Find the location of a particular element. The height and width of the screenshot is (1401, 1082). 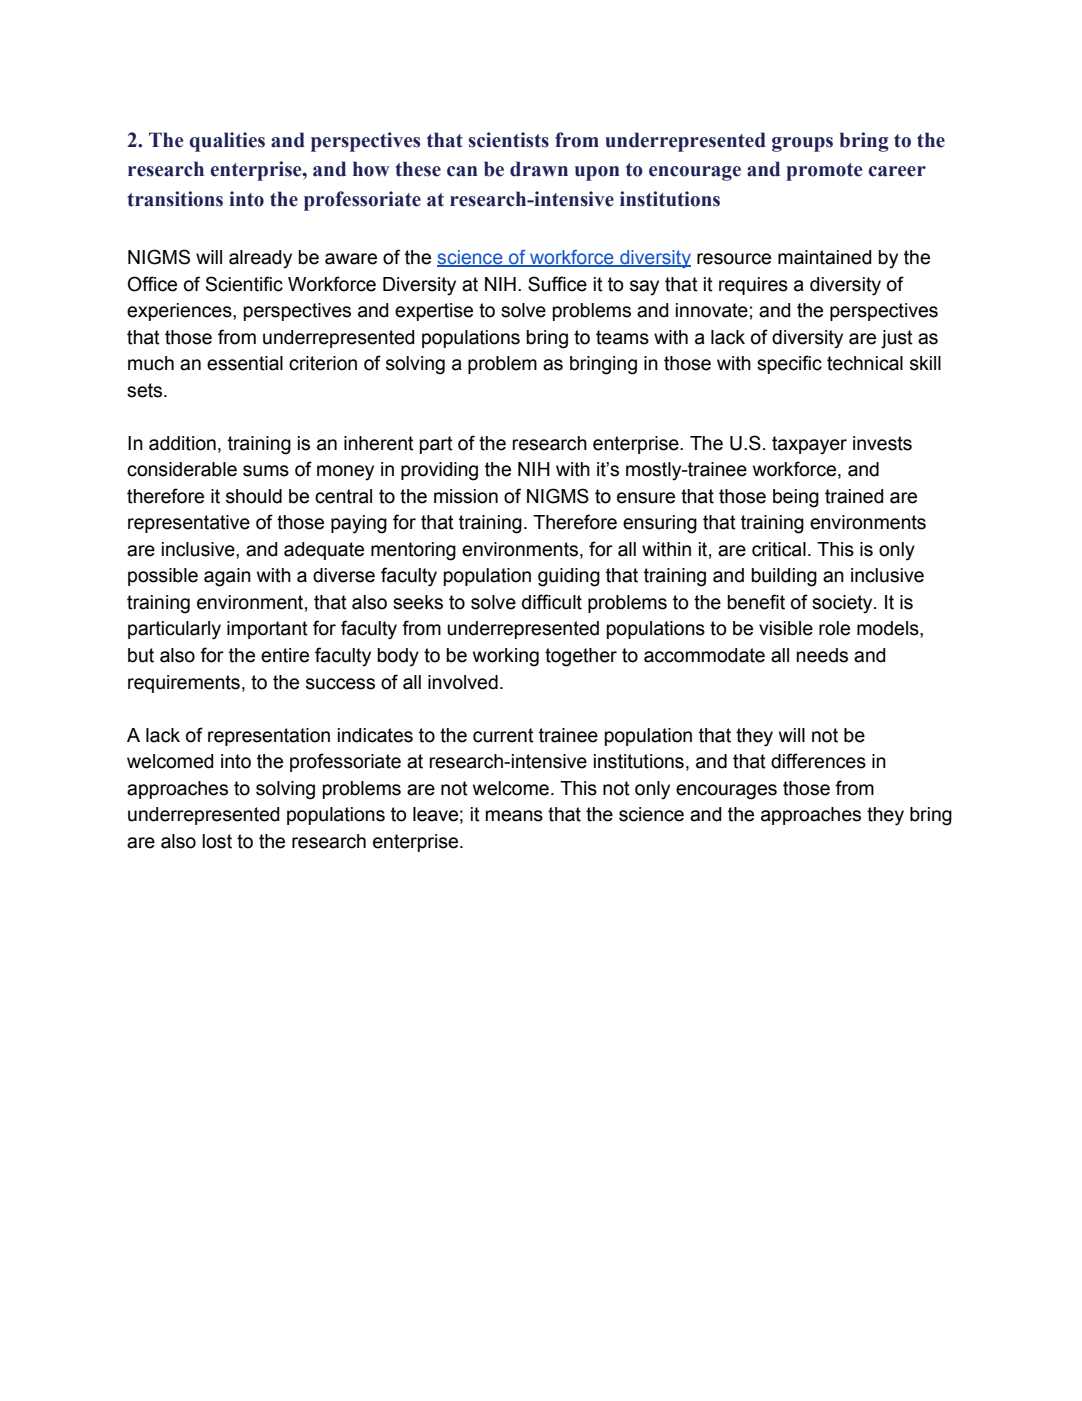

difficult is located at coordinates (552, 602).
